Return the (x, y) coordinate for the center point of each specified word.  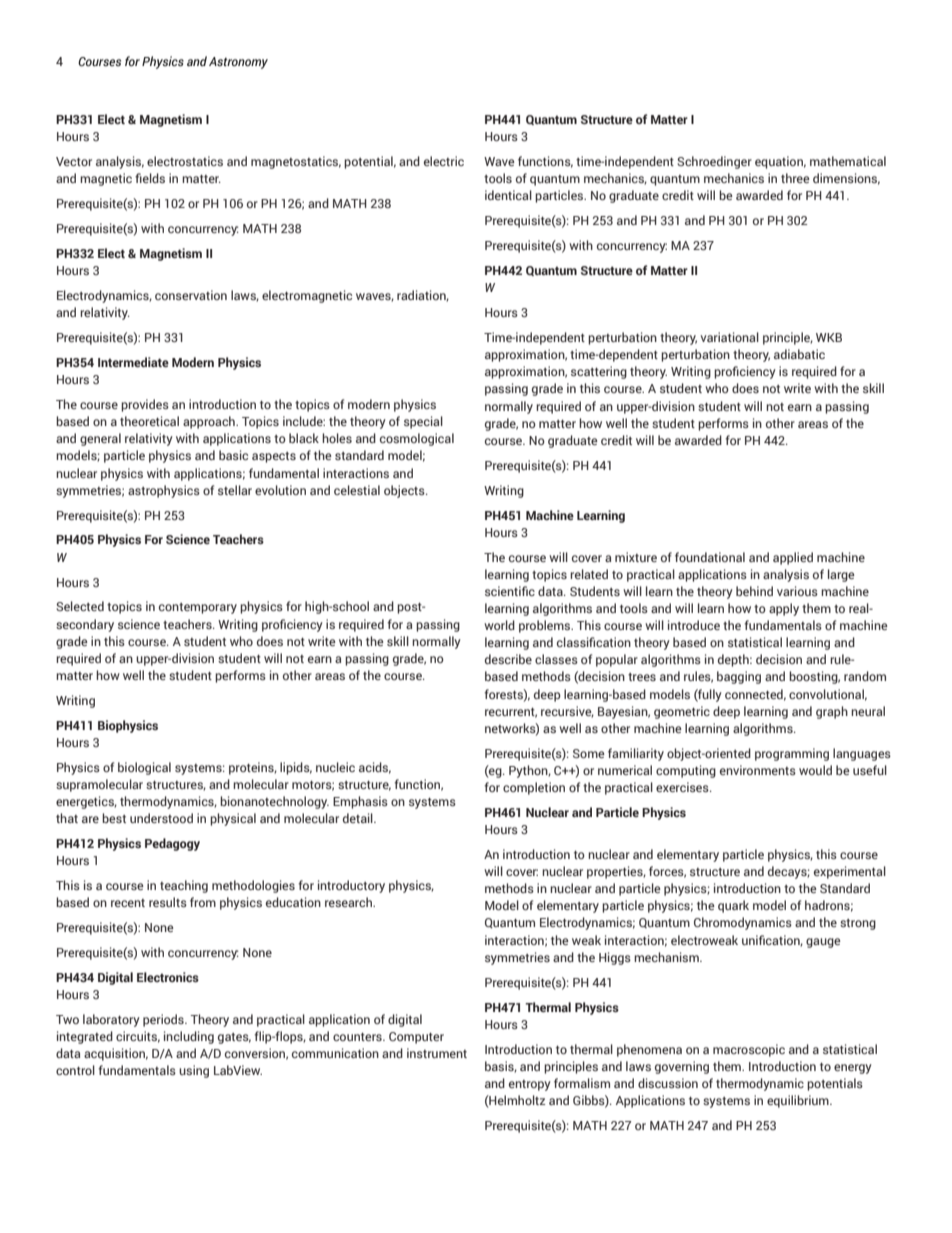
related (589, 574)
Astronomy (238, 63)
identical (508, 195)
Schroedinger (714, 162)
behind (754, 591)
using (194, 1071)
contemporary (198, 608)
